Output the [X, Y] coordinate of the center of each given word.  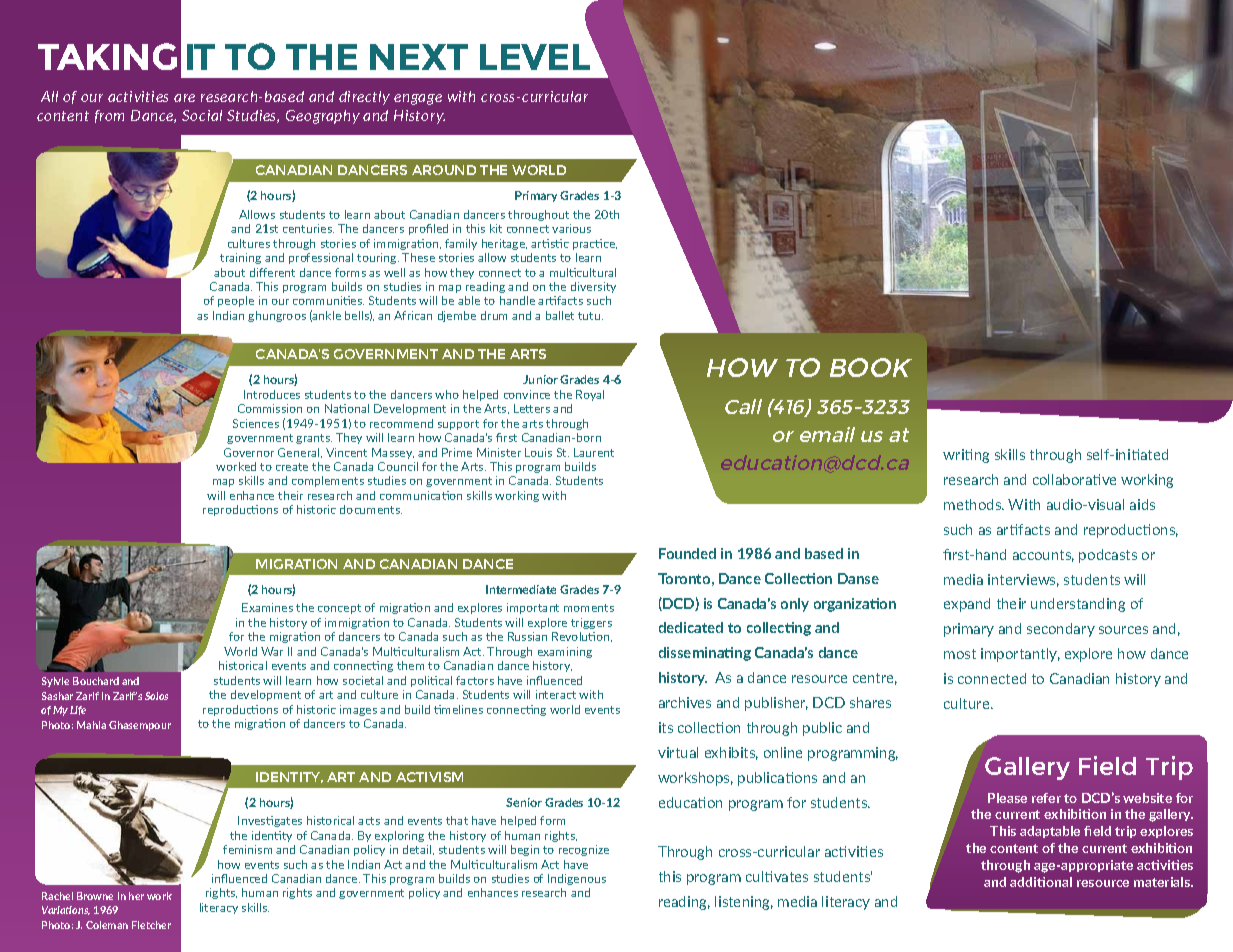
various [571, 228]
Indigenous [577, 879]
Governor [249, 452]
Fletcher [151, 925]
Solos [156, 696]
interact [556, 694]
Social [202, 115]
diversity [593, 287]
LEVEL [535, 57]
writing [966, 456]
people [236, 301]
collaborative [1074, 479]
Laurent [594, 452]
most [960, 654]
